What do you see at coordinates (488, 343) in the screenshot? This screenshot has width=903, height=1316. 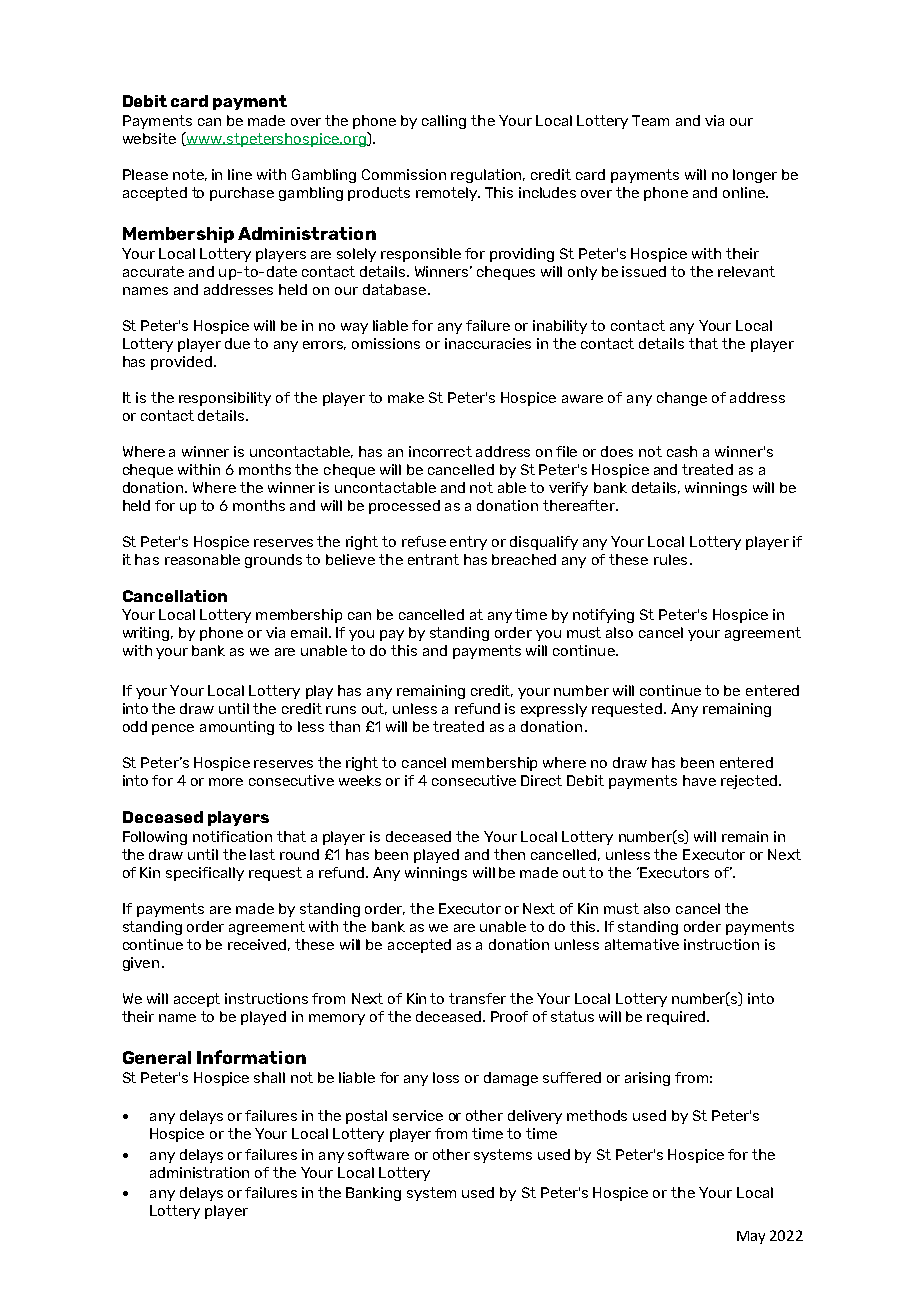 I see `inaccuracies` at bounding box center [488, 343].
